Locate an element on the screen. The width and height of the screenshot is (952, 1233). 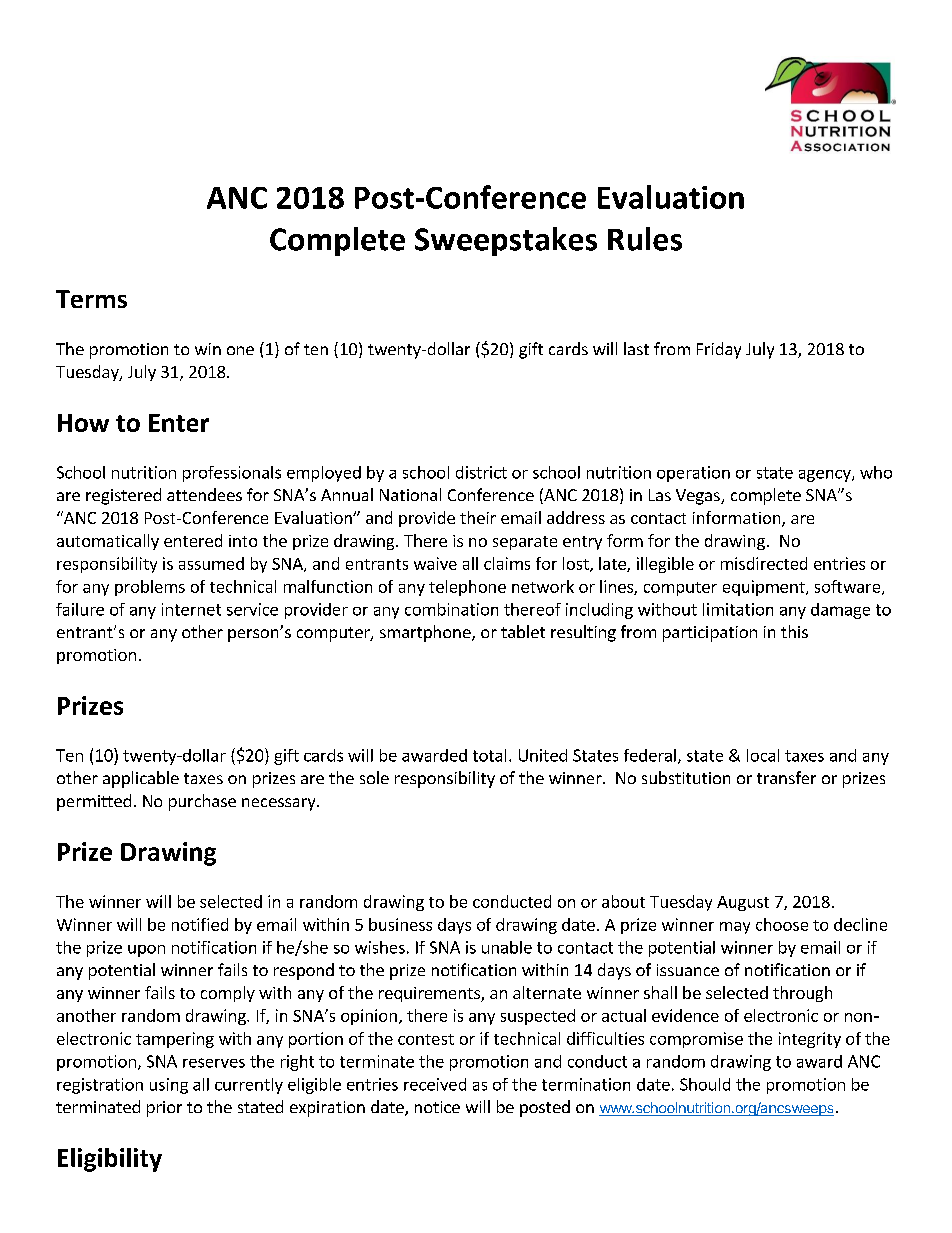
notice is located at coordinates (437, 1107).
